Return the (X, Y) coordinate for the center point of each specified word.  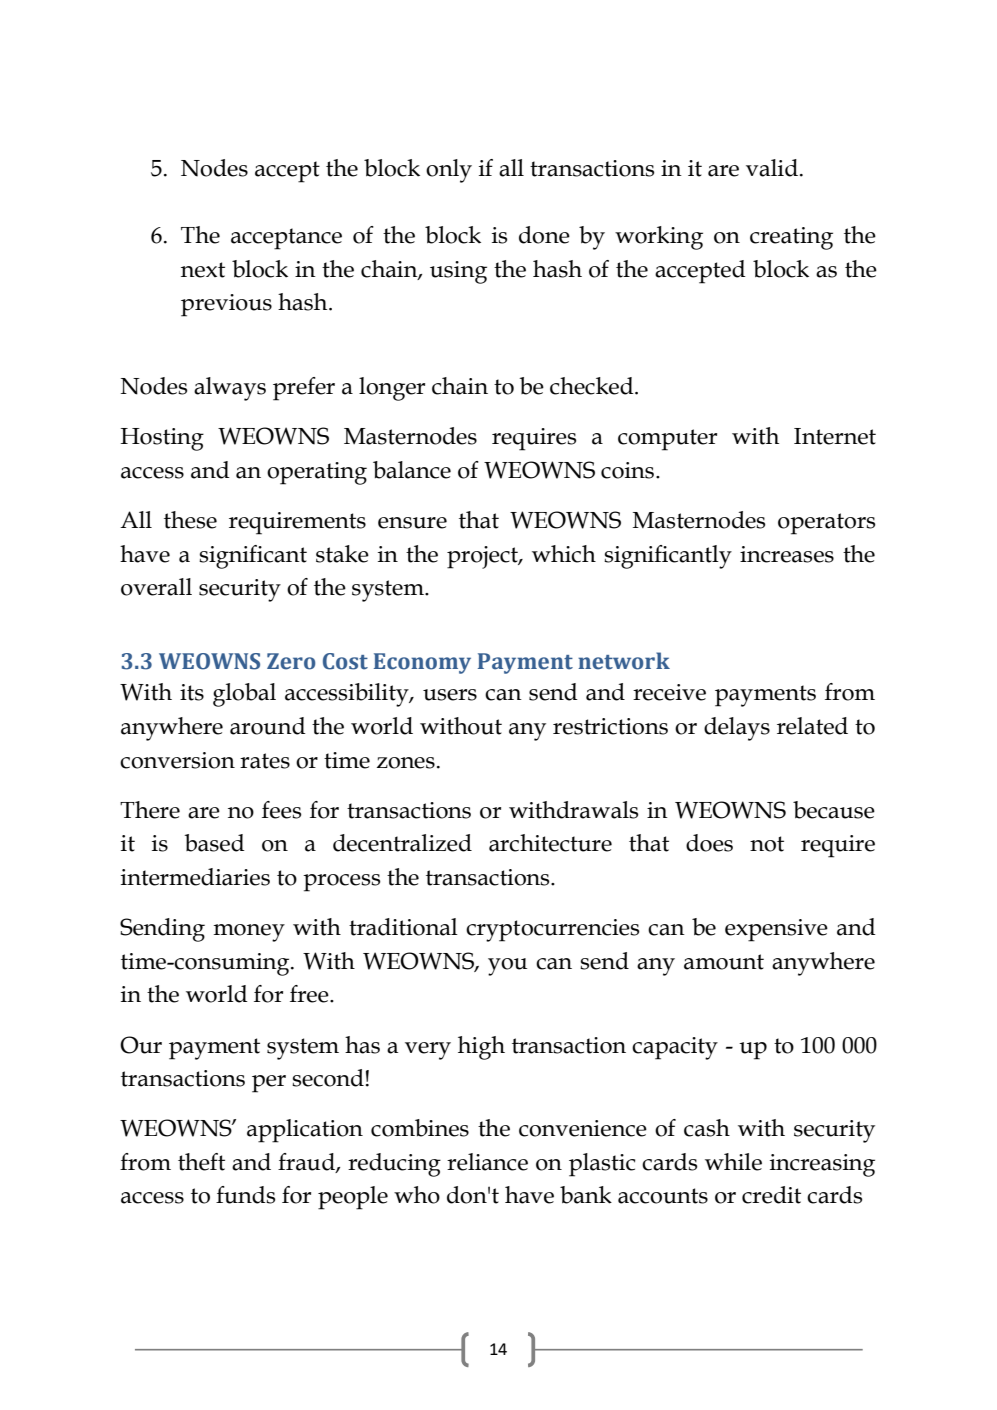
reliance (487, 1162)
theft (201, 1162)
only (449, 171)
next (203, 270)
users (450, 695)
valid (772, 168)
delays (737, 729)
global (244, 695)
